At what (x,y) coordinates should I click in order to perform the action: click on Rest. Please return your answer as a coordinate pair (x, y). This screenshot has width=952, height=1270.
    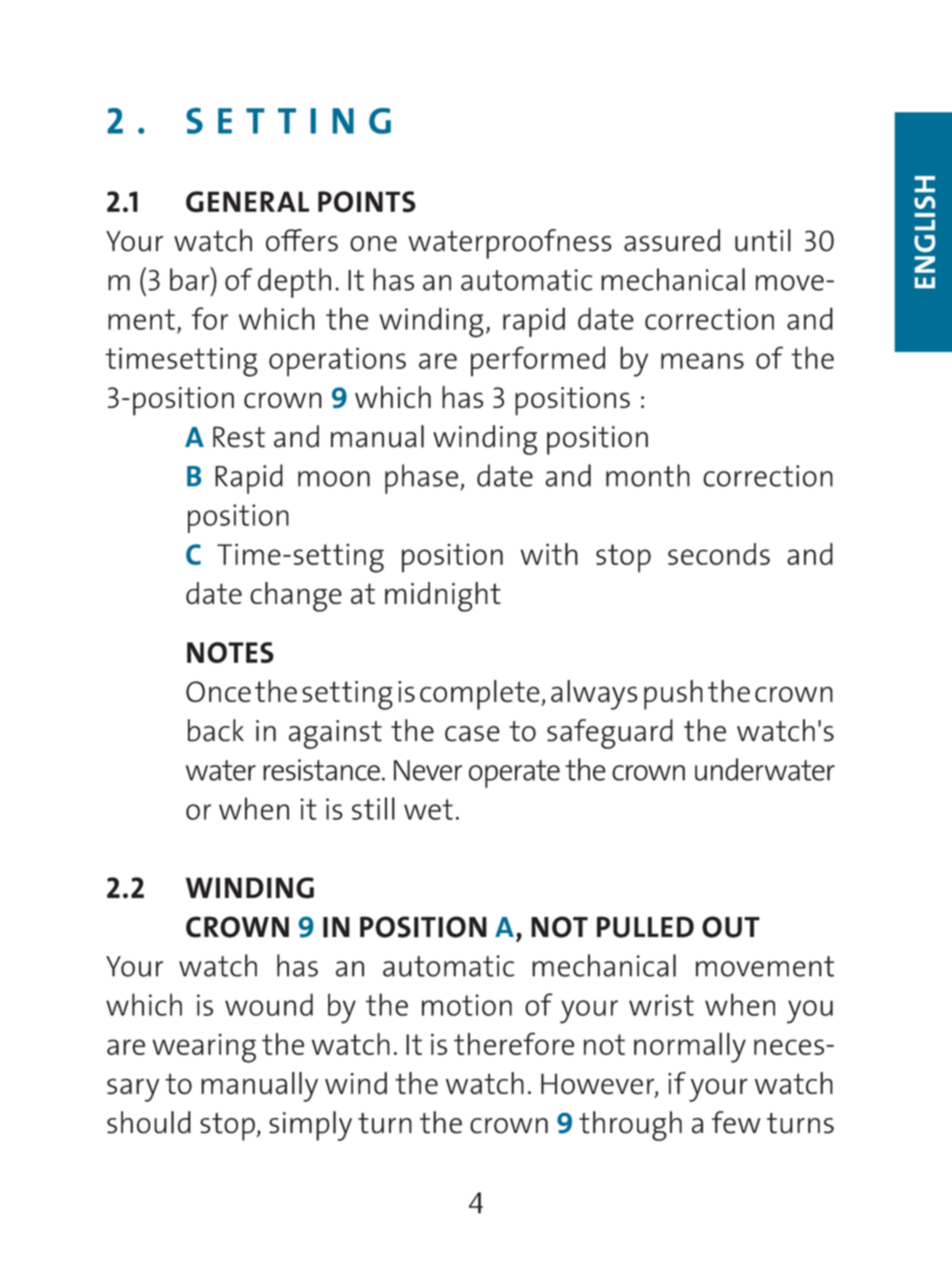
    Looking at the image, I should click on (239, 437).
